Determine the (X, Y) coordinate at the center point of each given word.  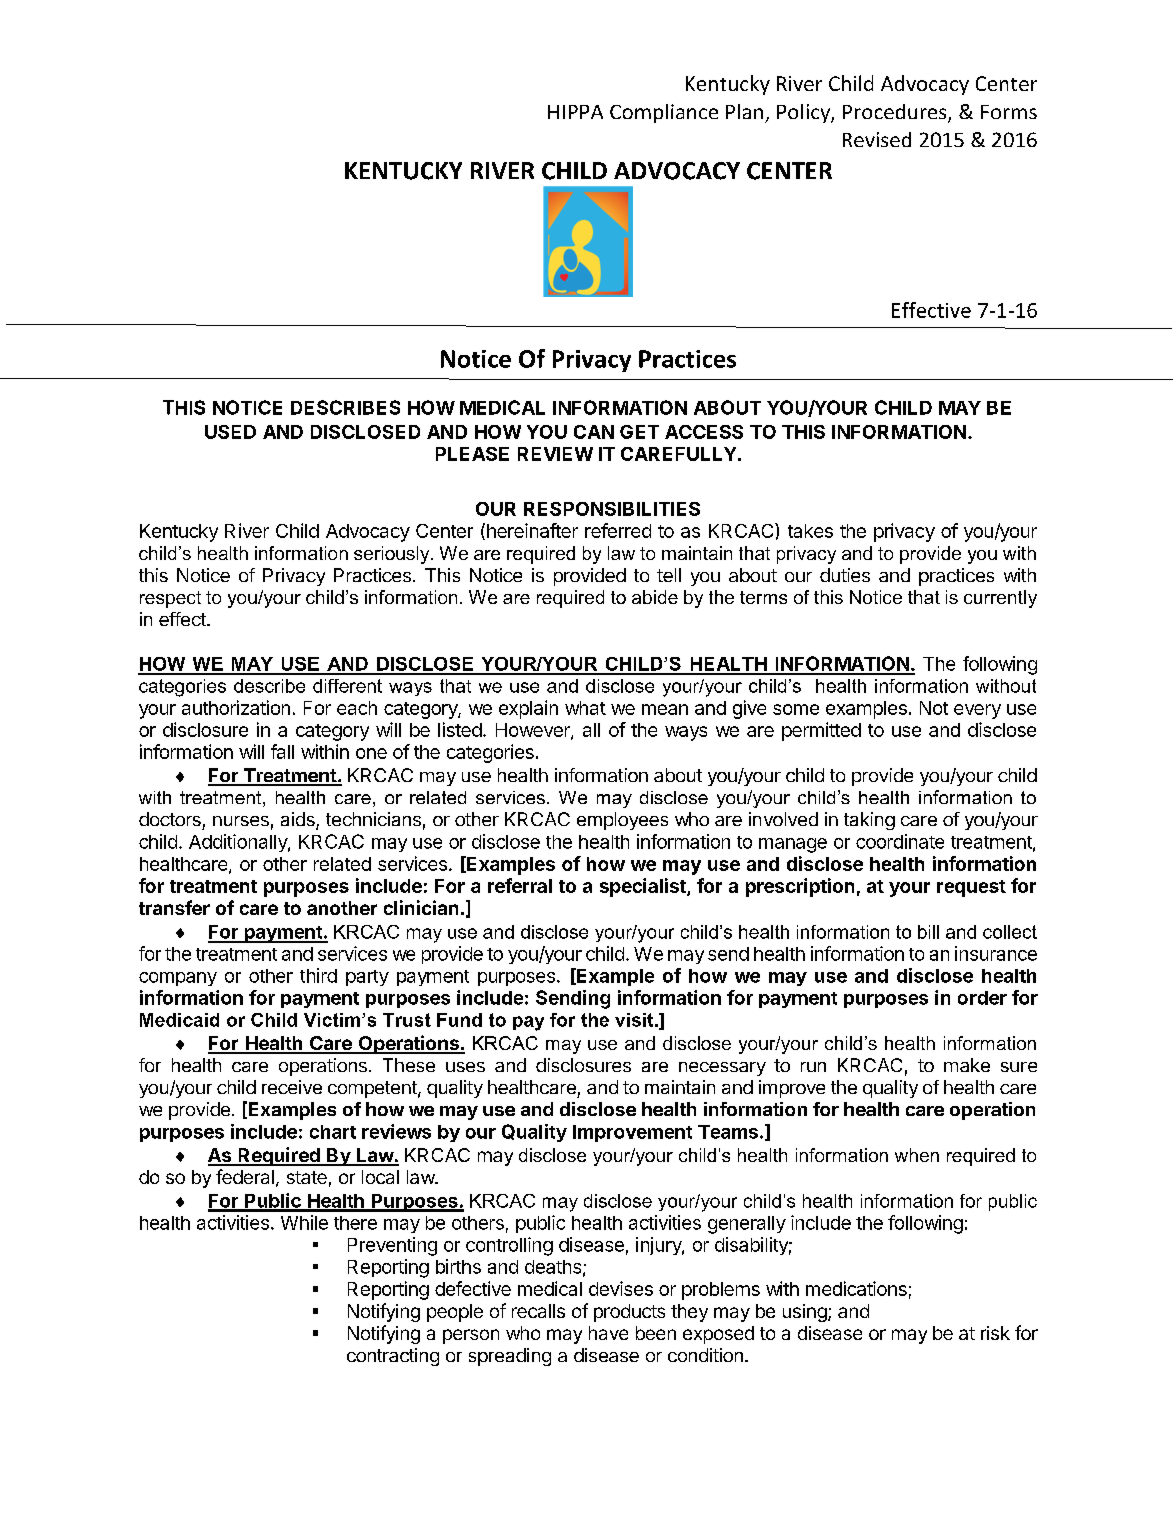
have (608, 1333)
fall (282, 751)
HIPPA (575, 112)
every (977, 711)
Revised (877, 139)
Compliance (664, 113)
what (585, 708)
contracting (393, 1357)
